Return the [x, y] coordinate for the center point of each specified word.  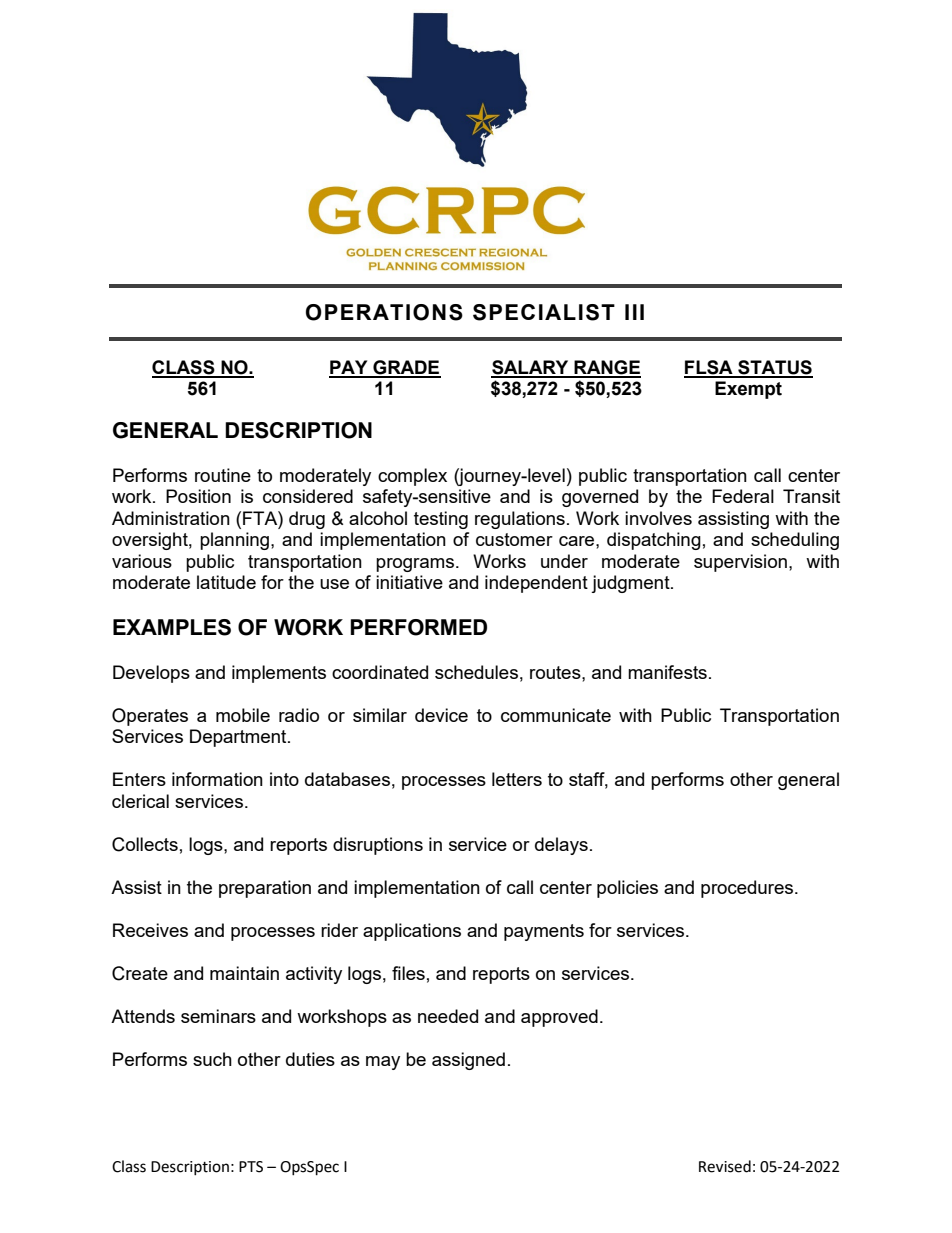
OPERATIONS [384, 312]
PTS [251, 1167]
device [441, 715]
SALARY [531, 368]
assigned [468, 1061]
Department [239, 738]
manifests [667, 672]
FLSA [709, 368]
